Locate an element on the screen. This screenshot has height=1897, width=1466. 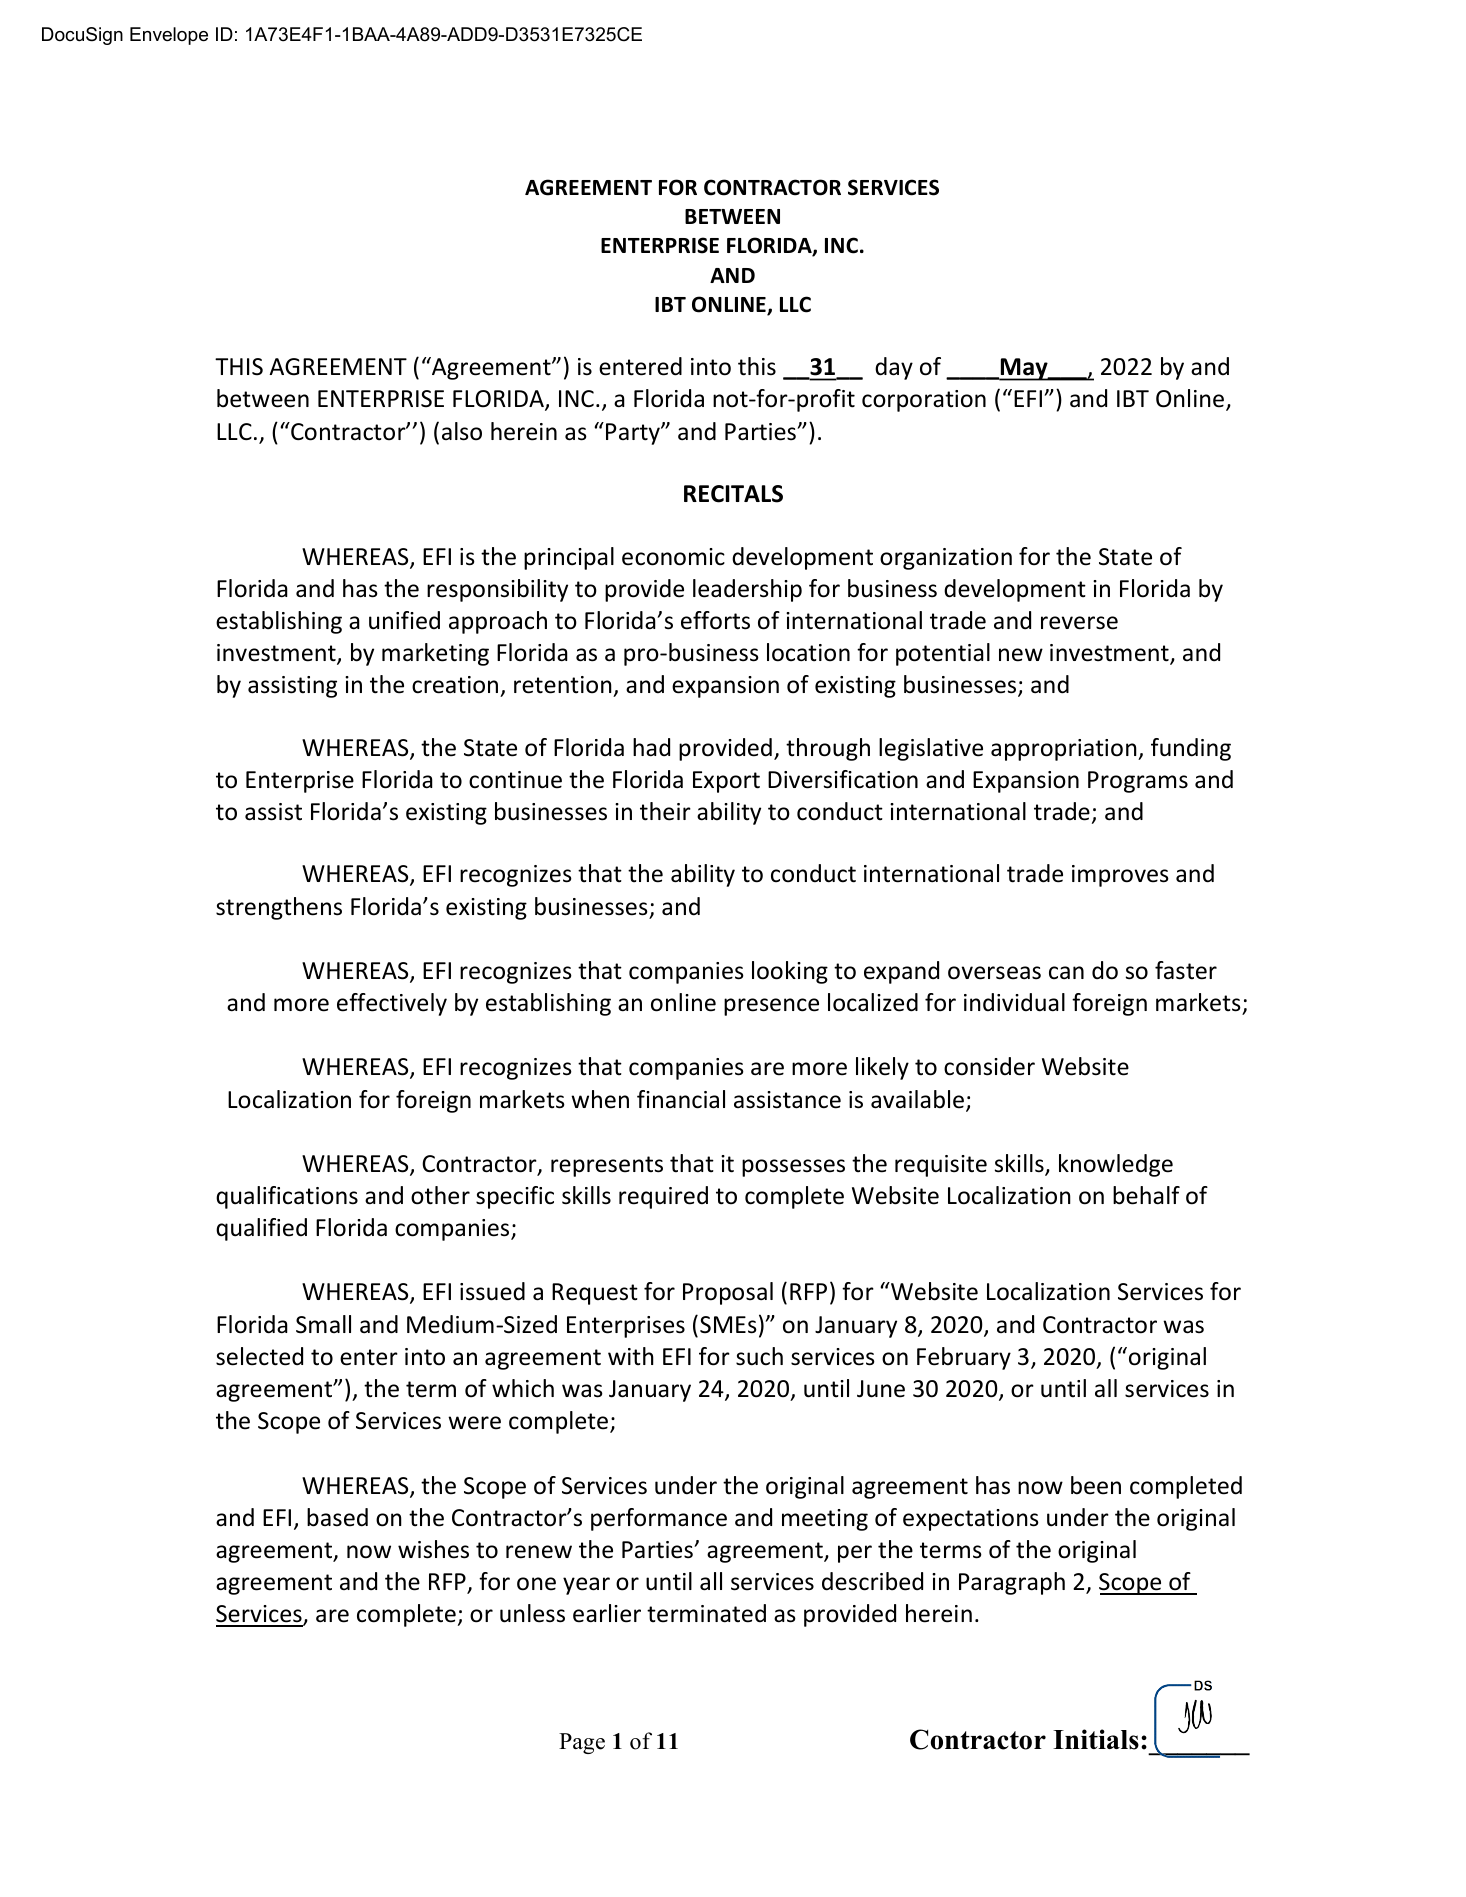
effectively is located at coordinates (392, 1004).
